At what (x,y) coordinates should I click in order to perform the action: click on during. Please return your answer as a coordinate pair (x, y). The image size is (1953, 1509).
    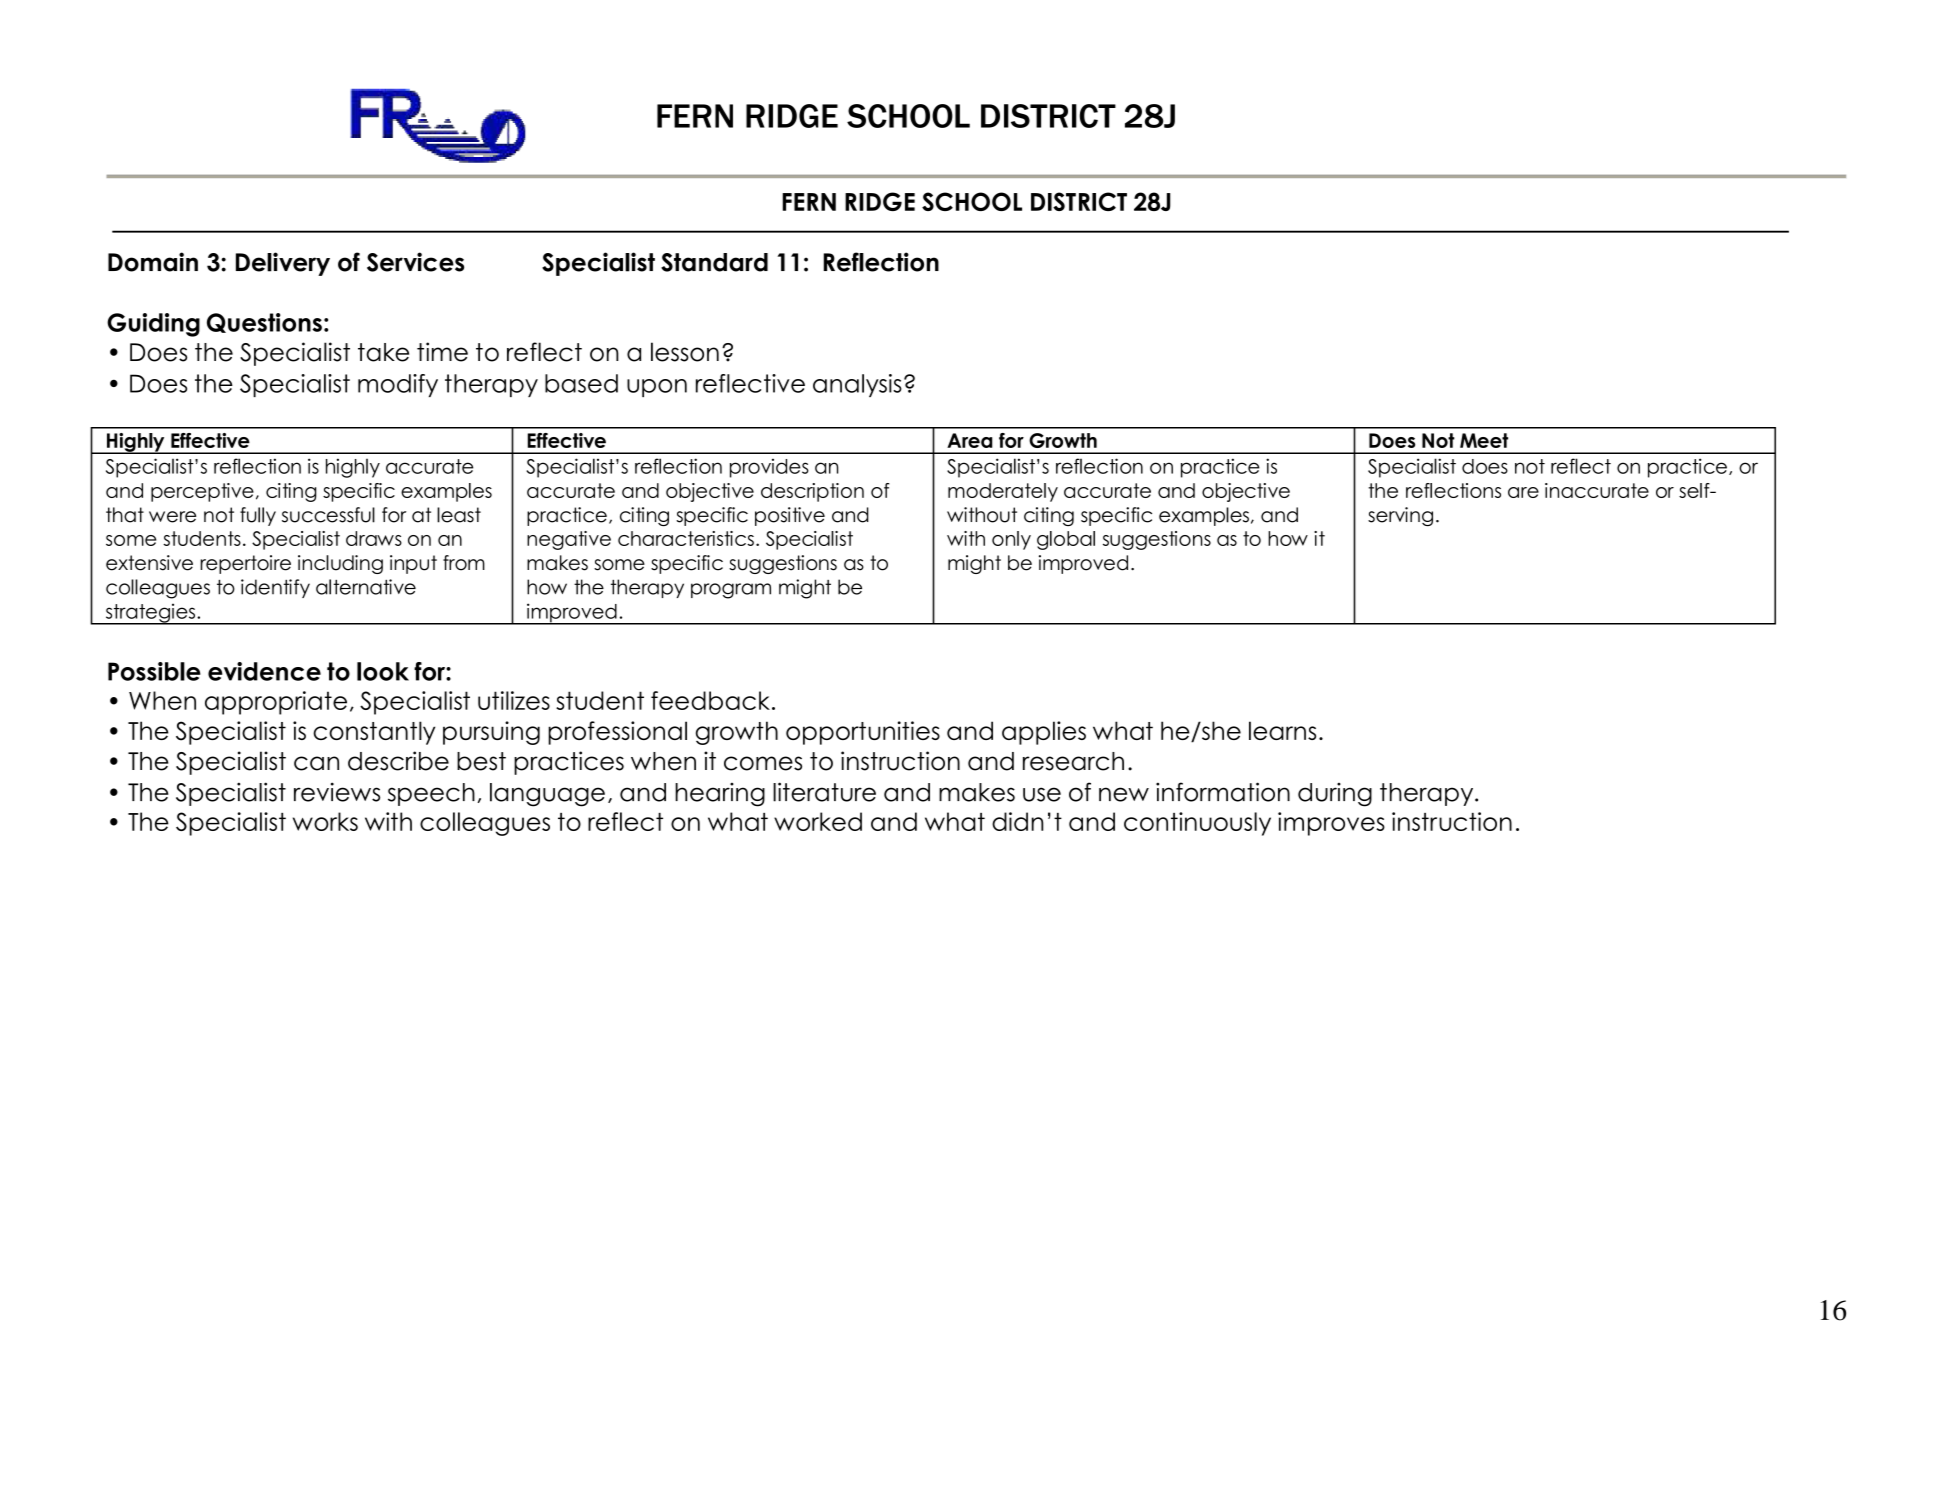
    Looking at the image, I should click on (1335, 795).
